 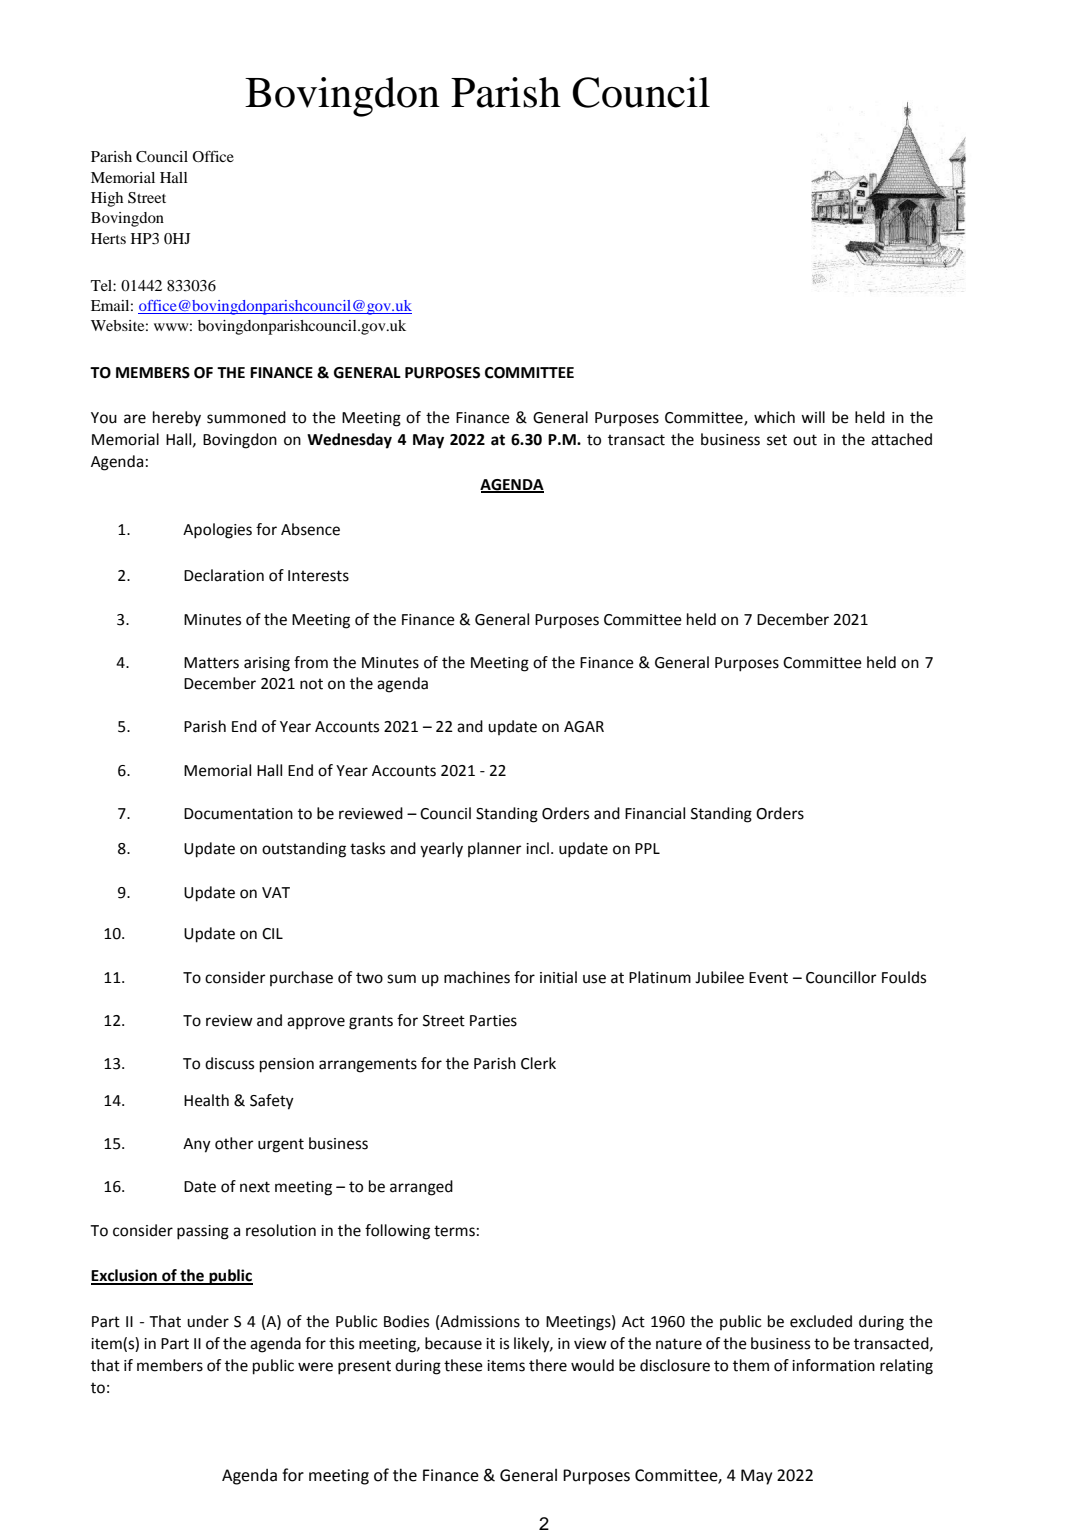 What do you see at coordinates (453, 1343) in the image?
I see `because` at bounding box center [453, 1343].
